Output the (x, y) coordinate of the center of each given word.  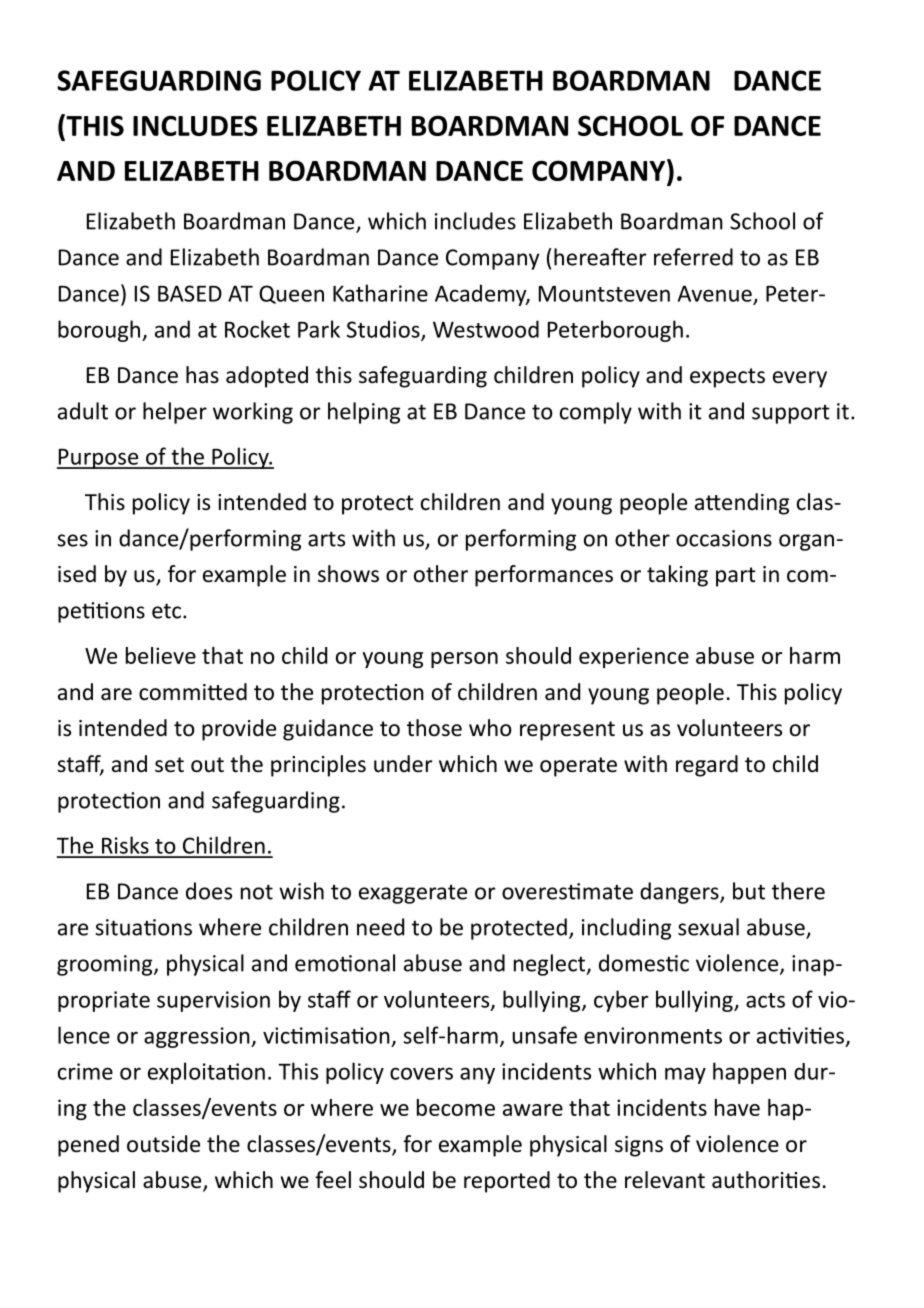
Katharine (380, 293)
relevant (665, 1180)
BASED (190, 293)
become (456, 1107)
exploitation (206, 1073)
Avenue (715, 293)
